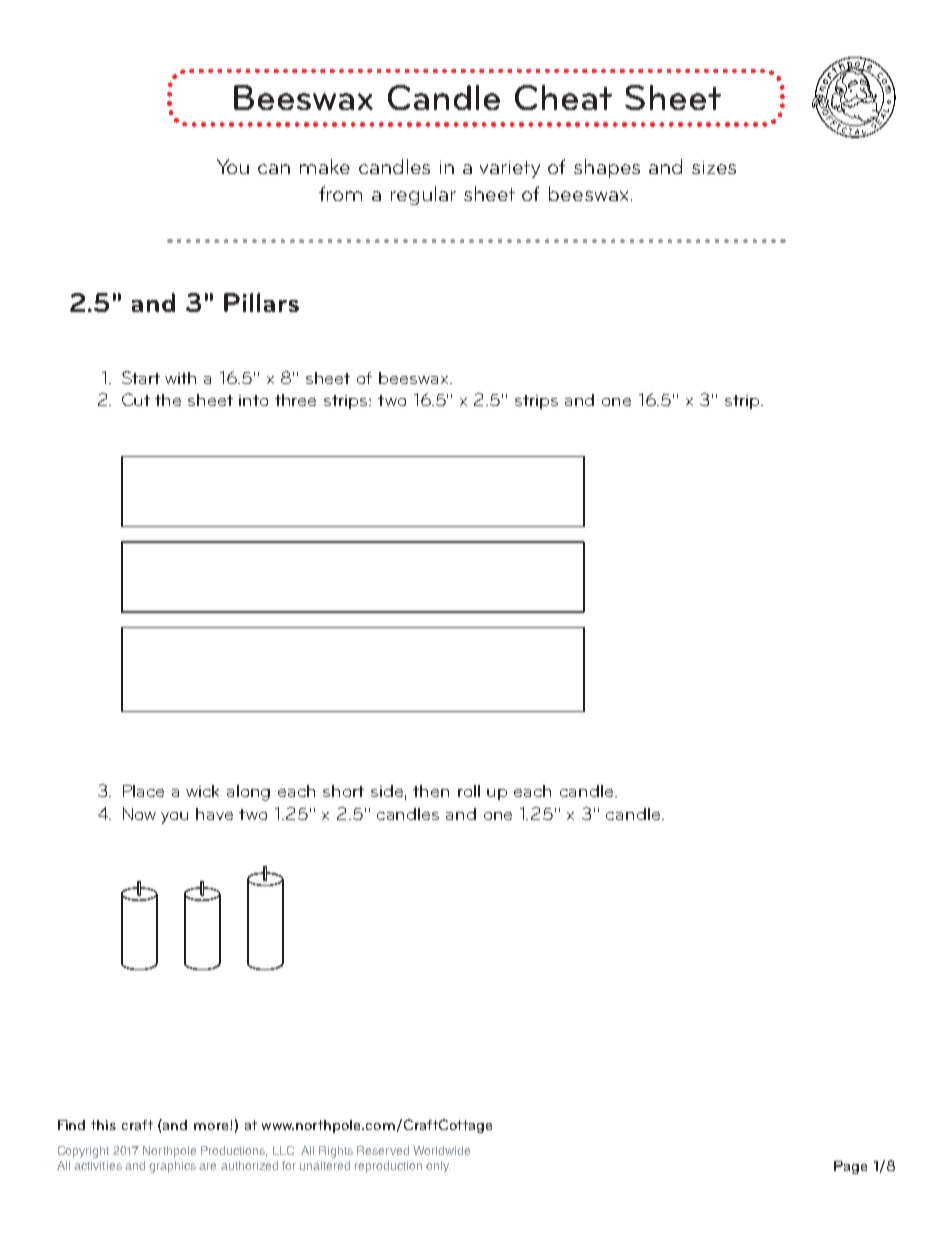  What do you see at coordinates (714, 167) in the document?
I see `sizes` at bounding box center [714, 167].
